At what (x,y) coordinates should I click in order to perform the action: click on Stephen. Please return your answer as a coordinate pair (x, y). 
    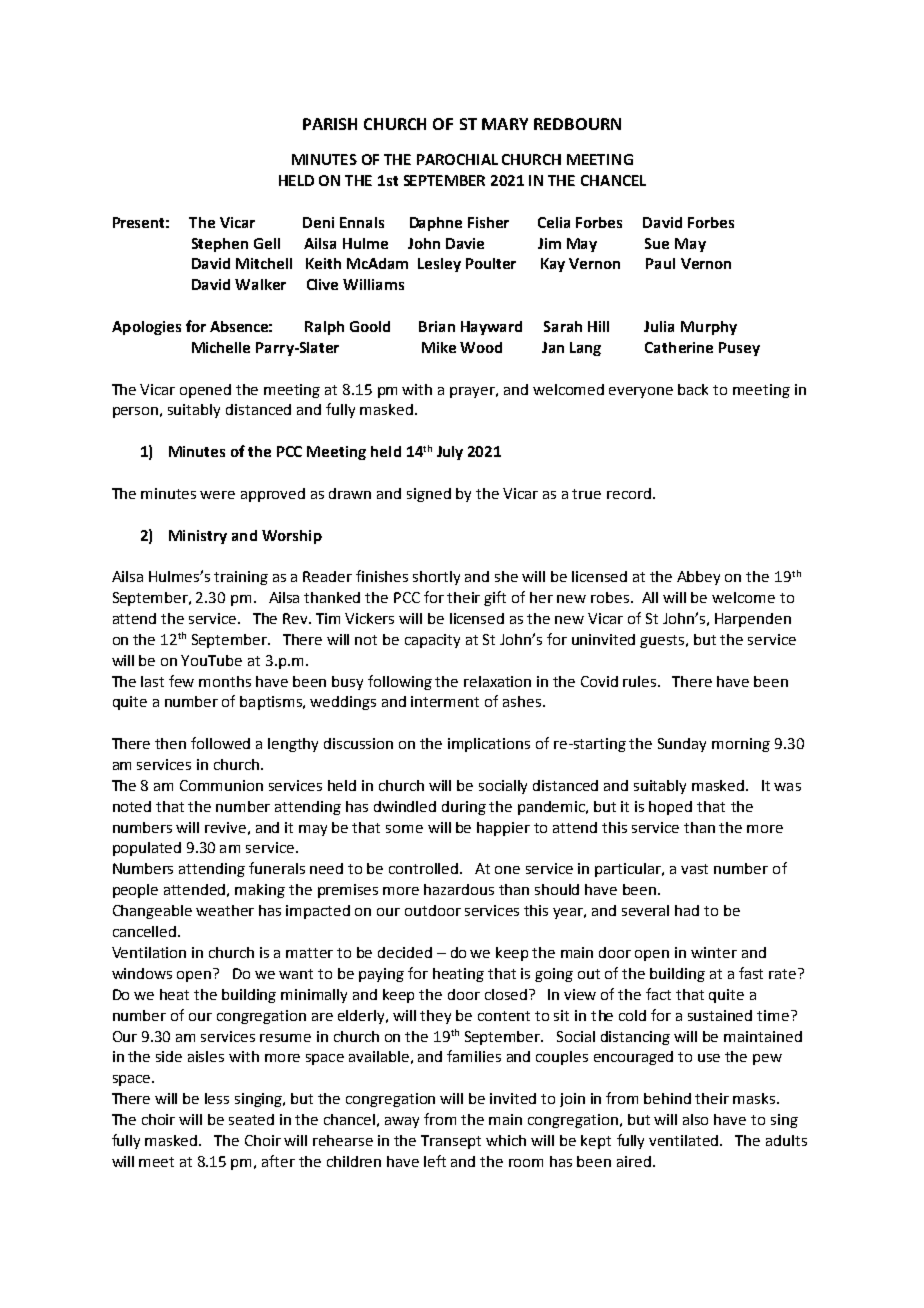
    Looking at the image, I should click on (220, 245).
